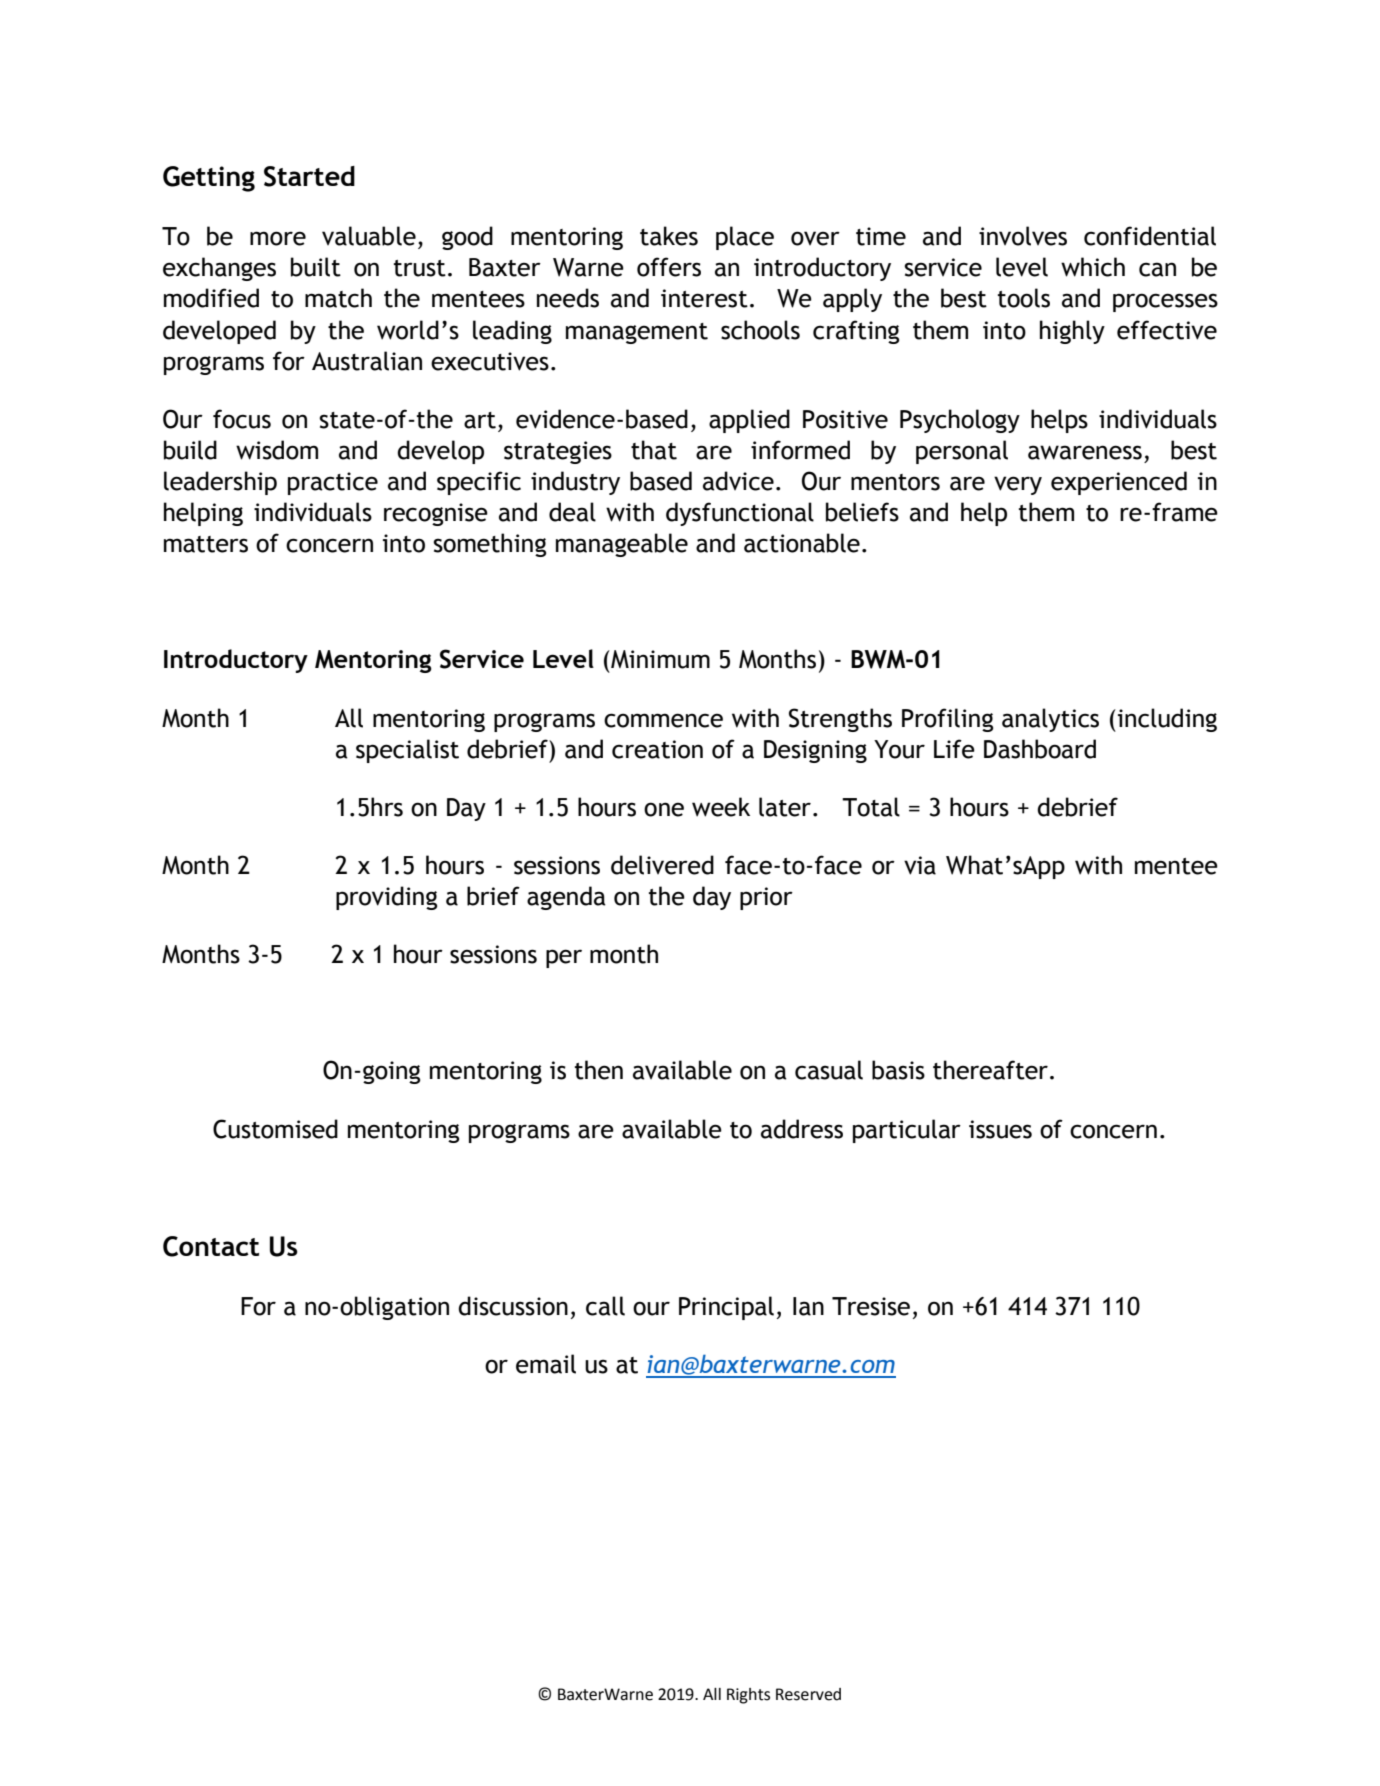 The height and width of the page is (1786, 1380). I want to click on providing, so click(386, 898).
